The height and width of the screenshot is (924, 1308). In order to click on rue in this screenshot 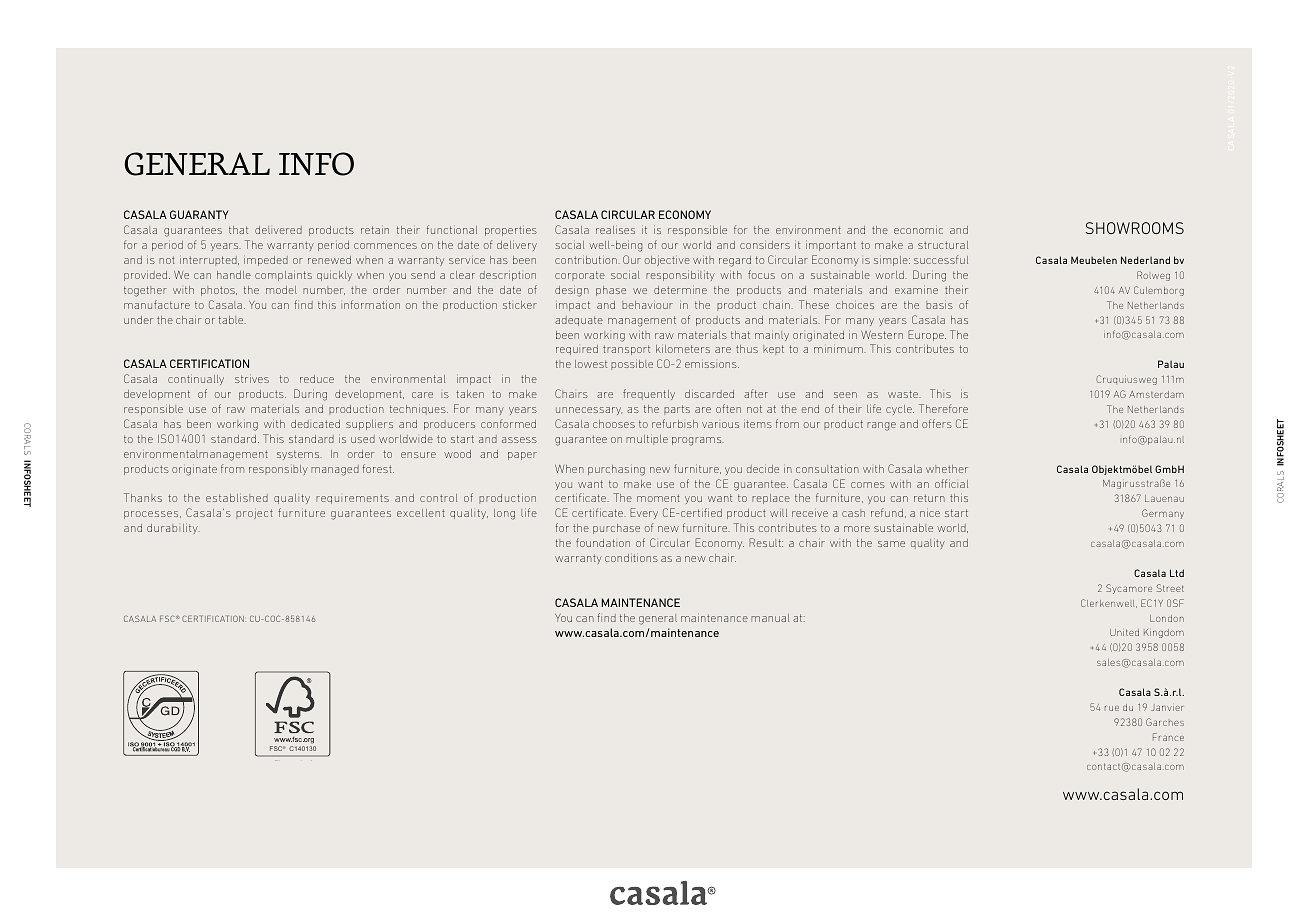, I will do `click(1112, 708)`.
